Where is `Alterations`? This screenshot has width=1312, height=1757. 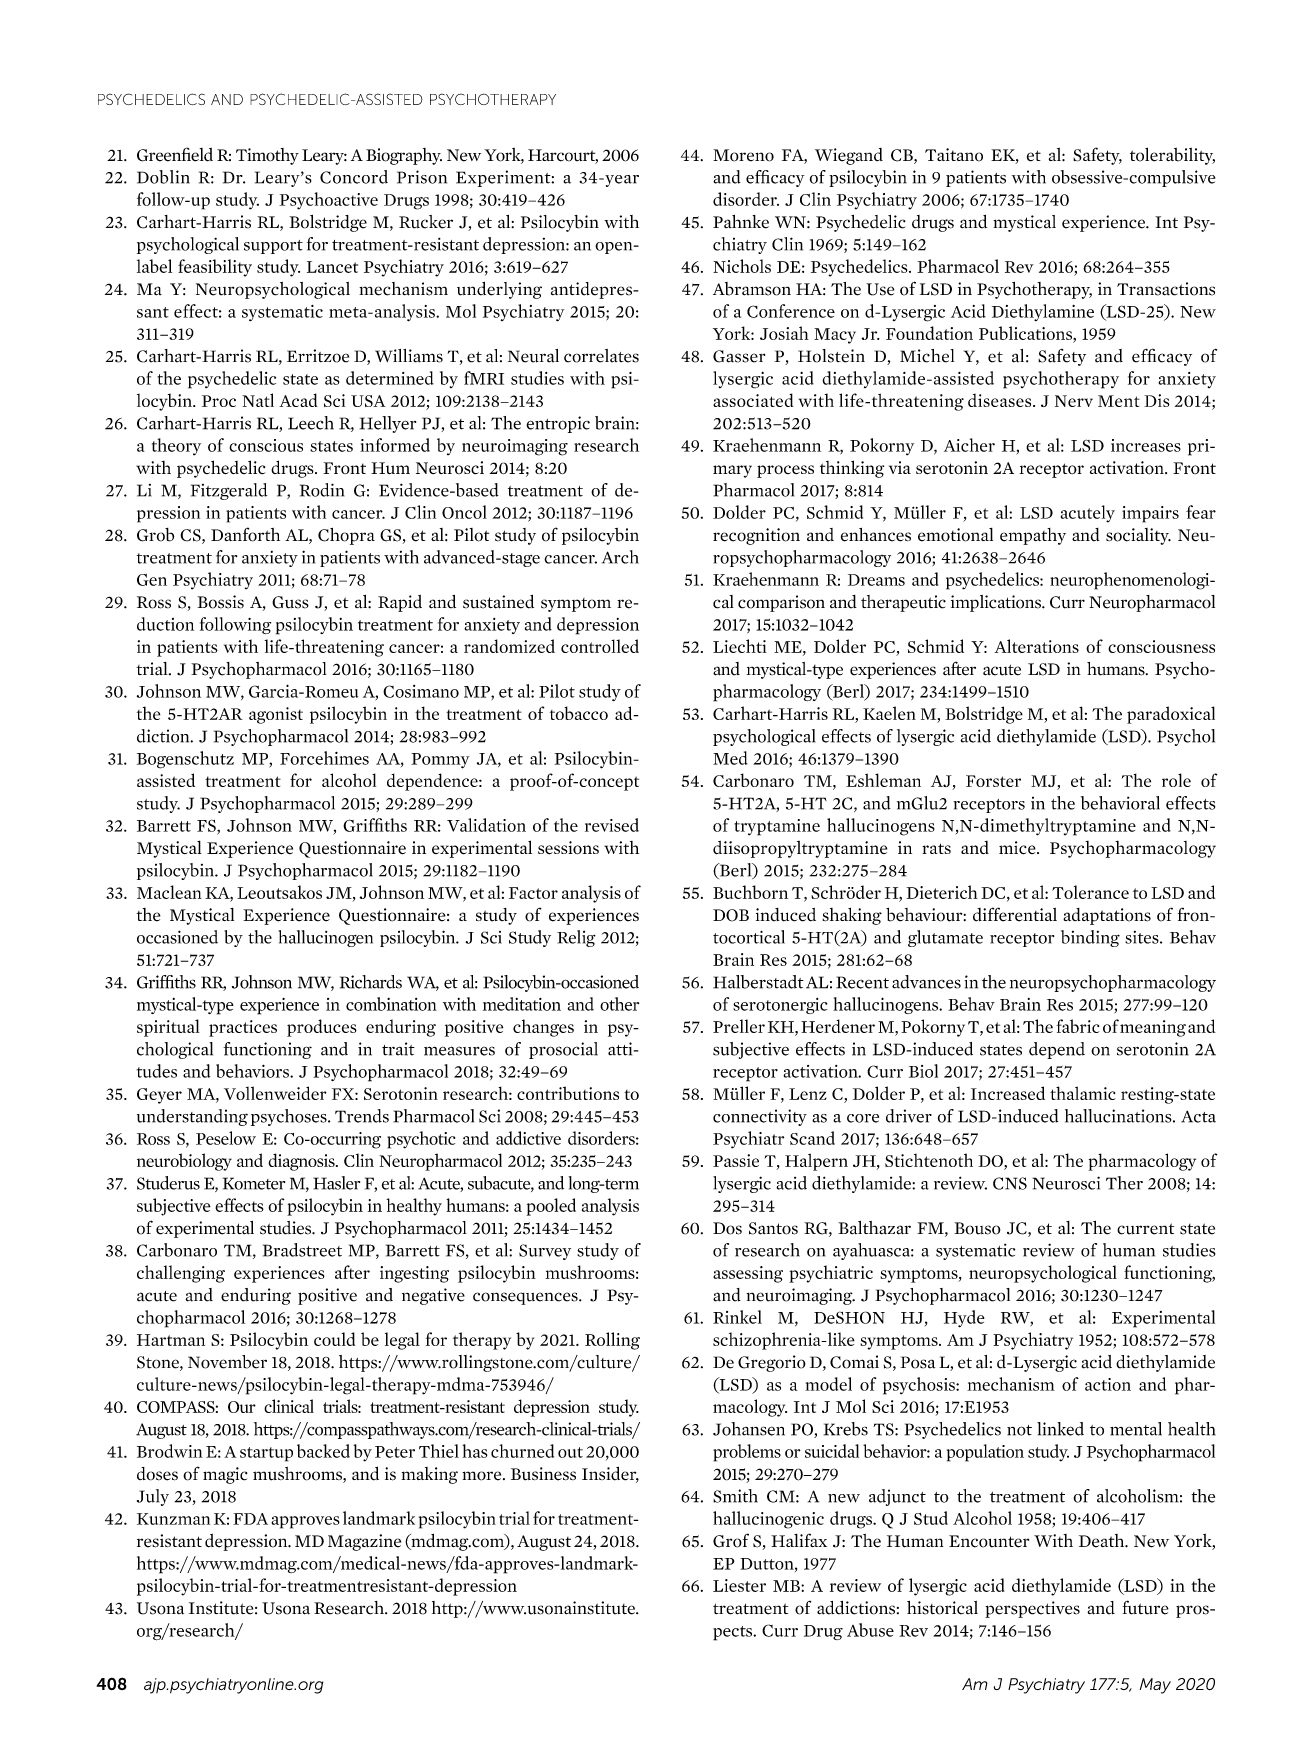
Alterations is located at coordinates (1036, 646).
